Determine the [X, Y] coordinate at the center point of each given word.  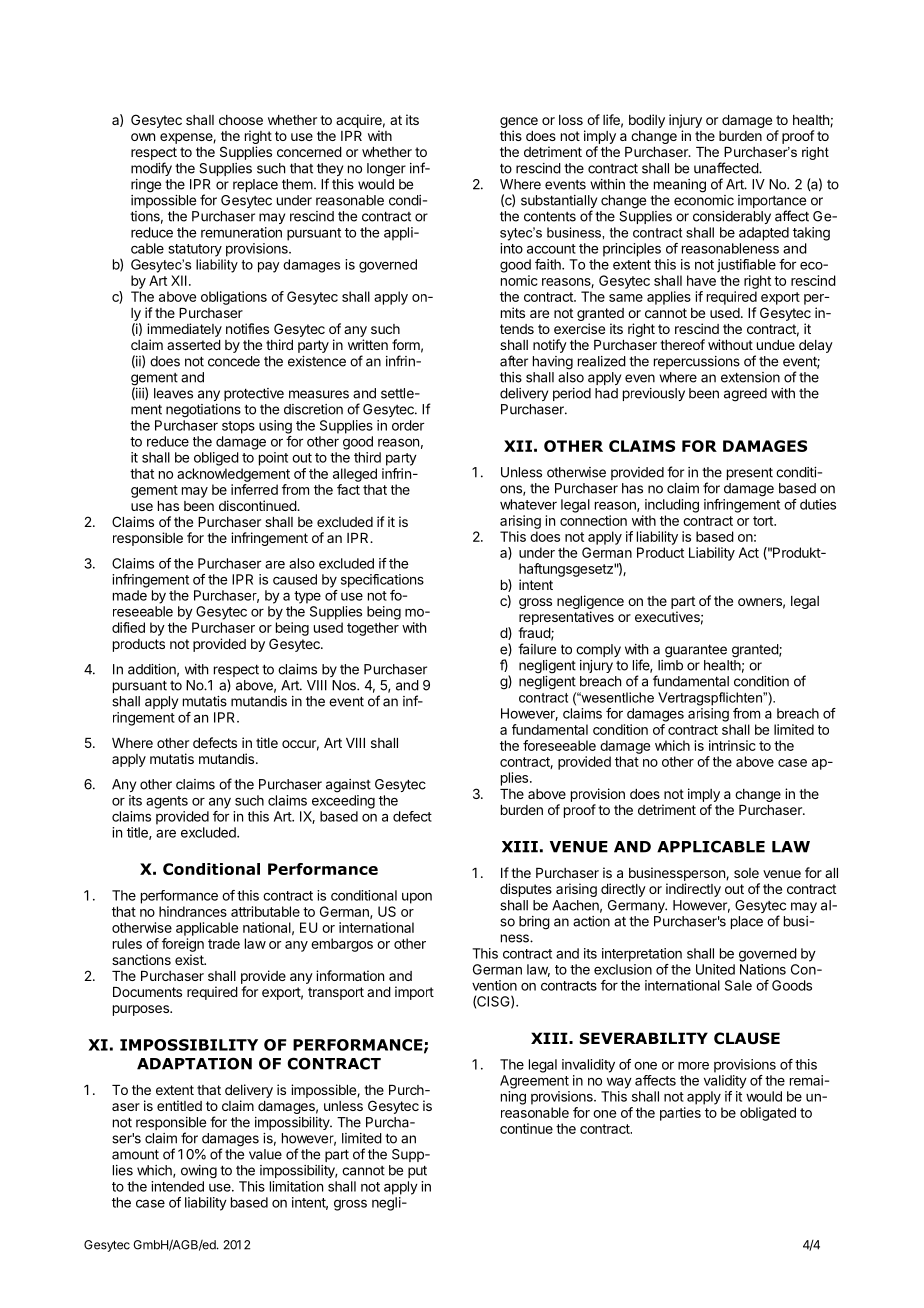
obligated [768, 1114]
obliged [216, 459]
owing [199, 1172]
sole [746, 873]
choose [241, 120]
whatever [528, 504]
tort [764, 521]
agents [167, 802]
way [619, 1083]
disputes [526, 890]
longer [386, 170]
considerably [732, 217]
